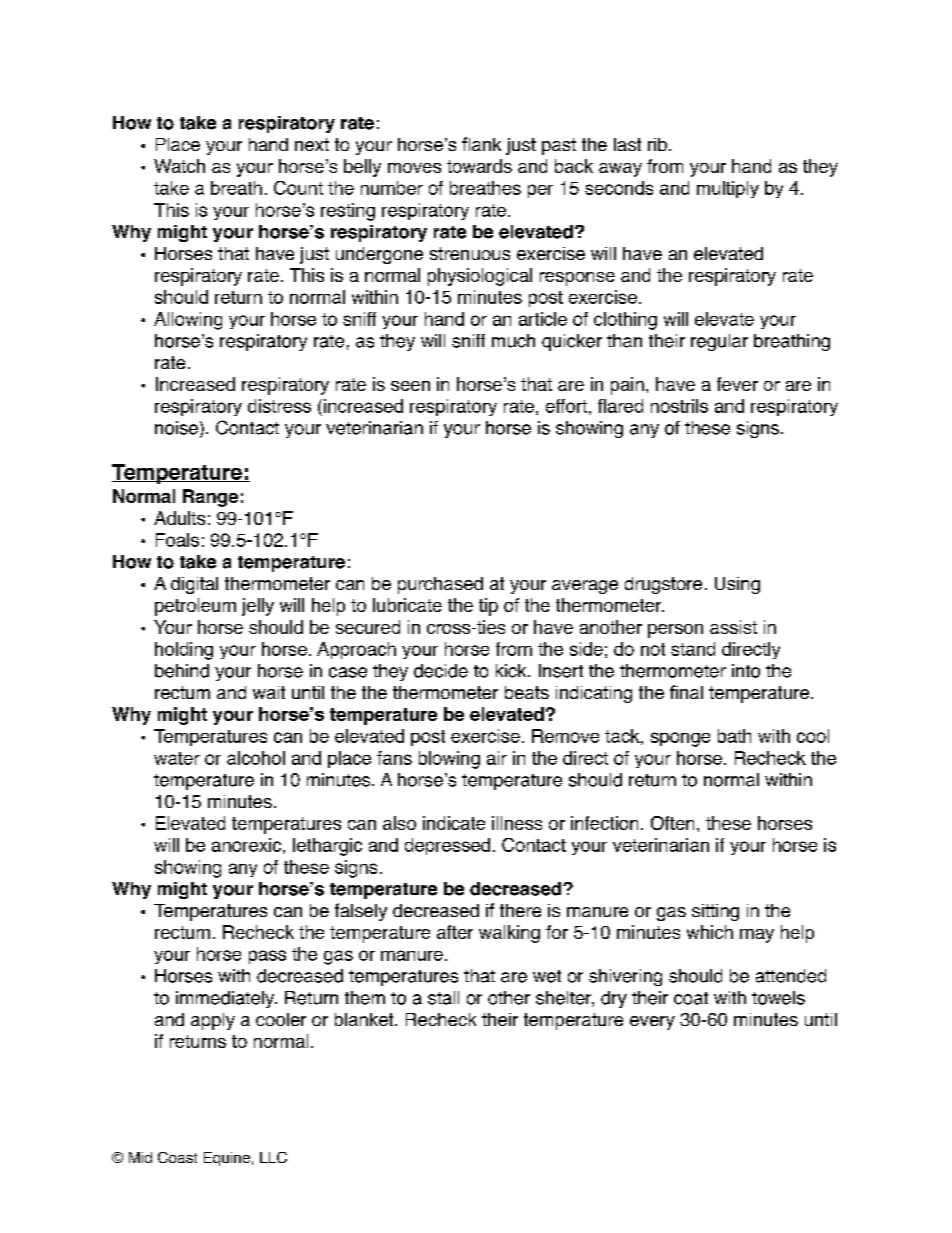 The width and height of the document is (952, 1233). Describe the element at coordinates (410, 386) in the document. I see `seen` at that location.
